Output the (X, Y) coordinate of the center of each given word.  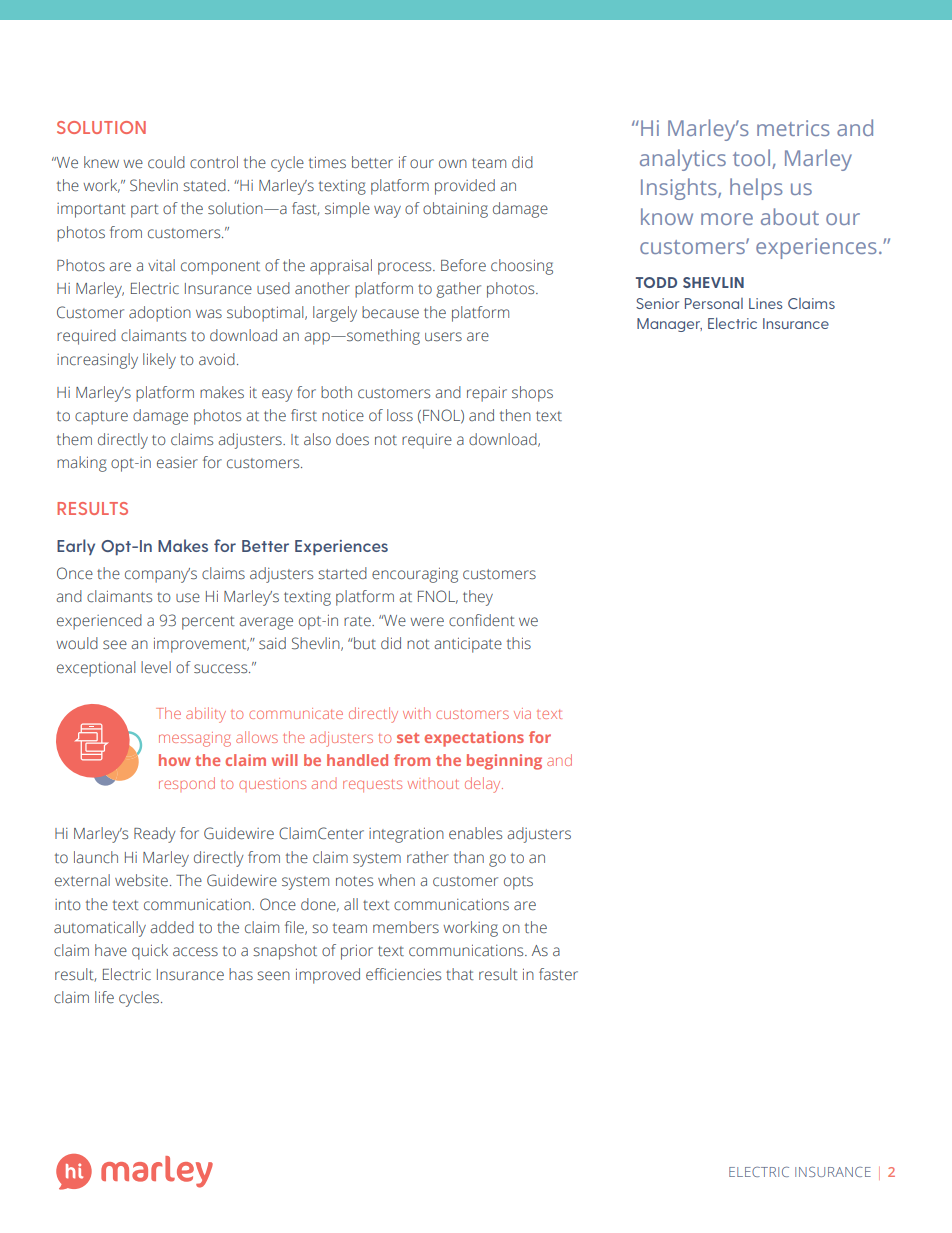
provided (465, 187)
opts (518, 883)
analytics (683, 160)
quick (150, 952)
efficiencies (403, 974)
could (166, 162)
